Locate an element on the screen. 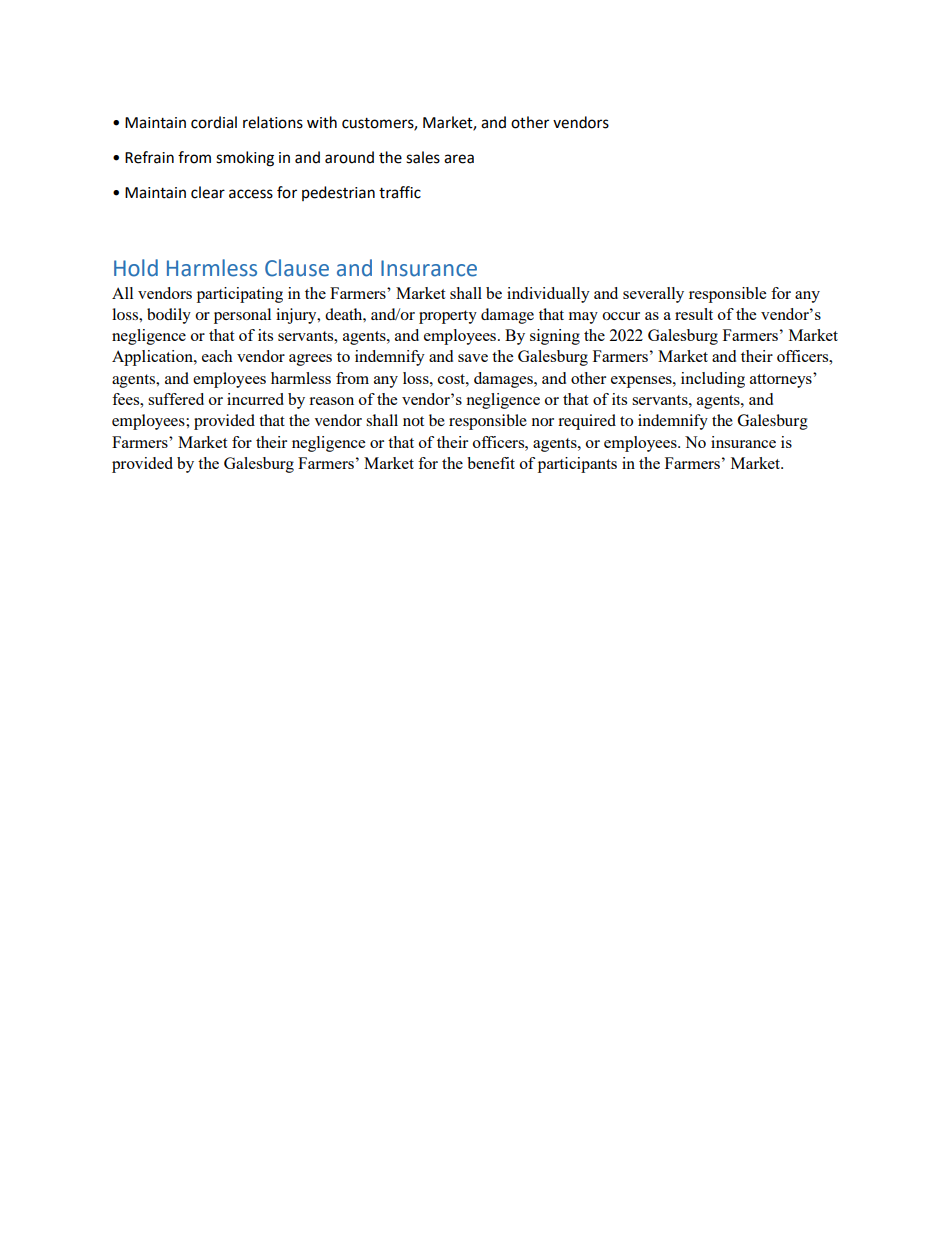 This screenshot has width=952, height=1233. individually is located at coordinates (548, 295).
